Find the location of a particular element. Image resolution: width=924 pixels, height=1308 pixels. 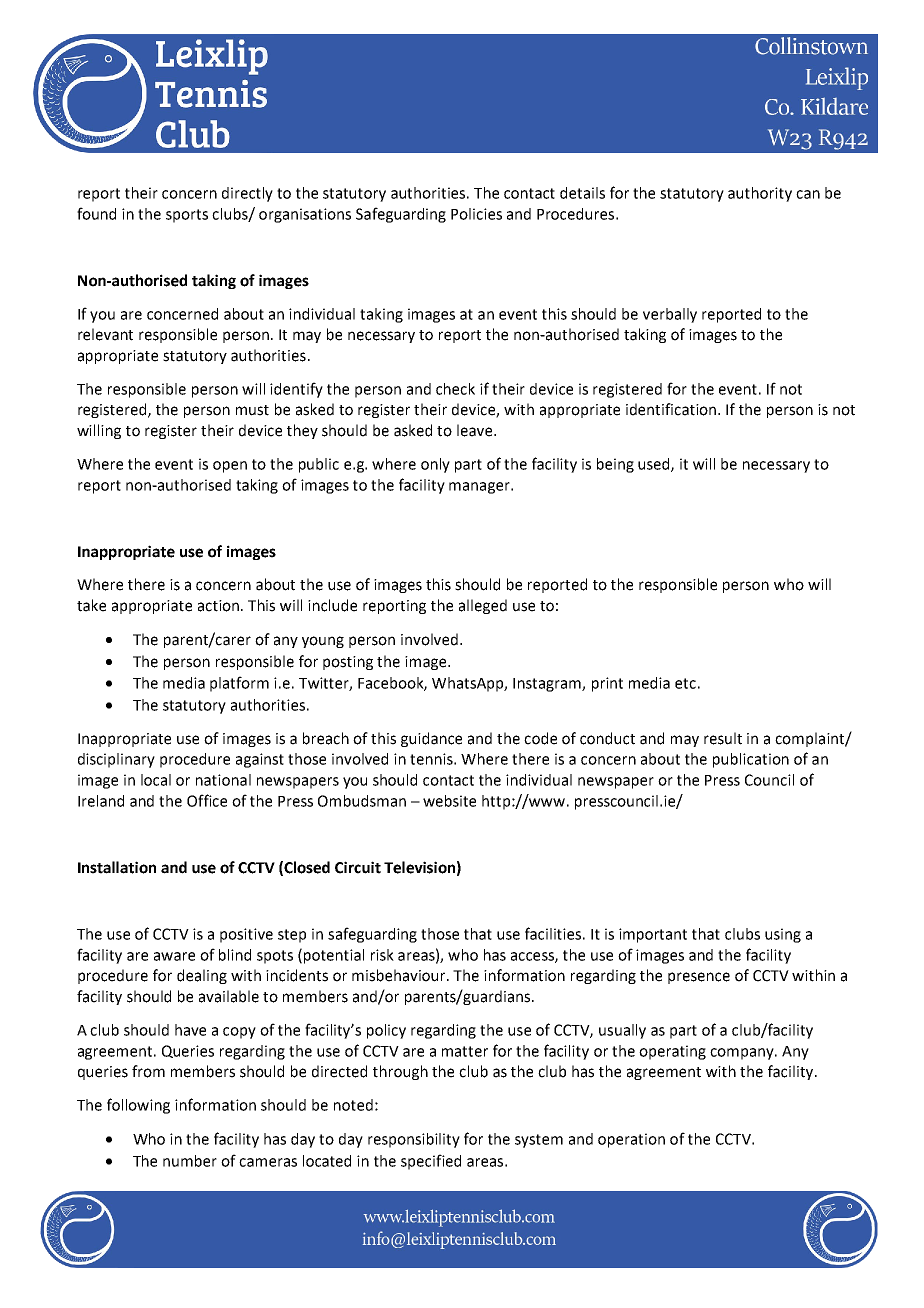

authority is located at coordinates (760, 194).
